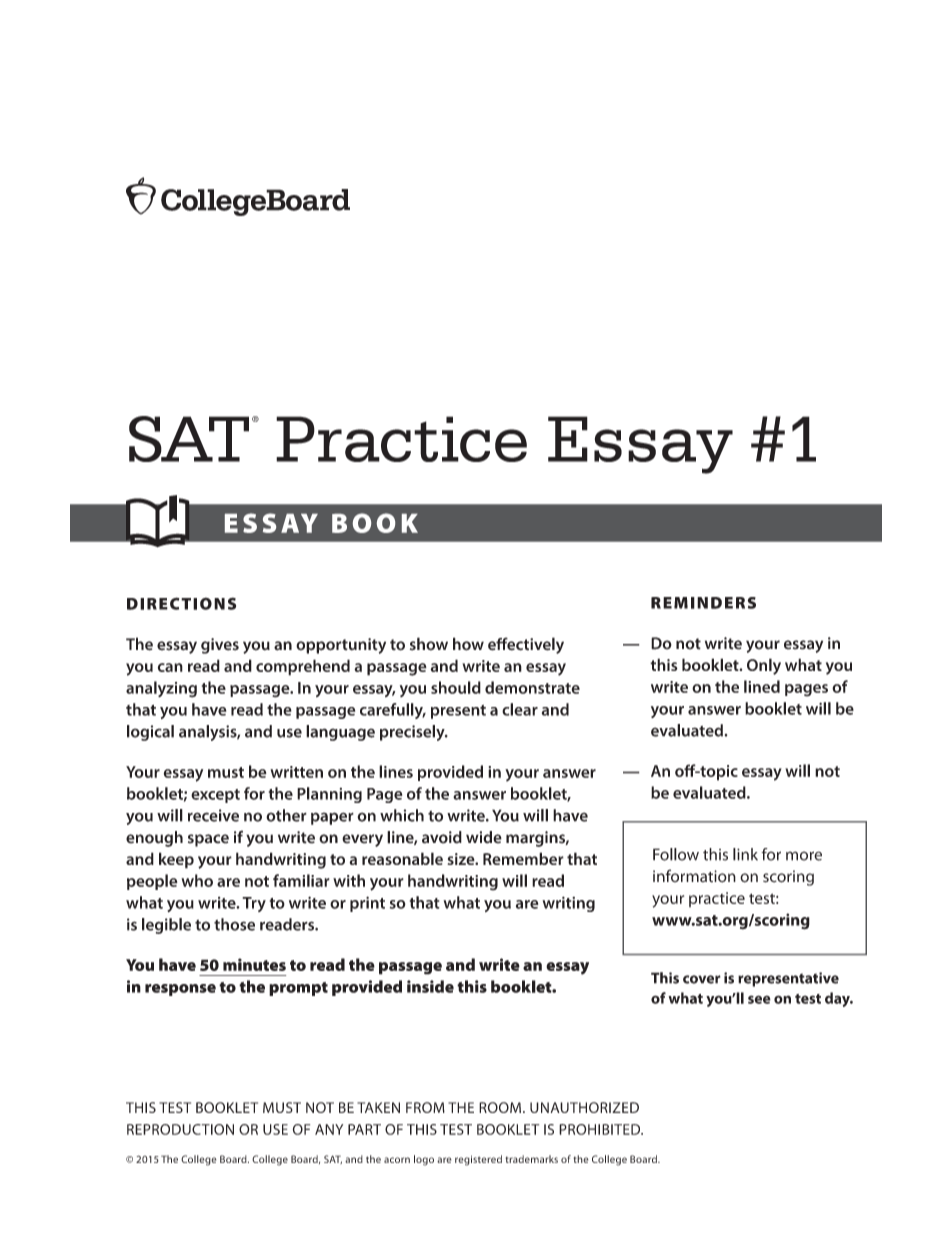 This image has width=952, height=1233. What do you see at coordinates (402, 815) in the image?
I see `which` at bounding box center [402, 815].
